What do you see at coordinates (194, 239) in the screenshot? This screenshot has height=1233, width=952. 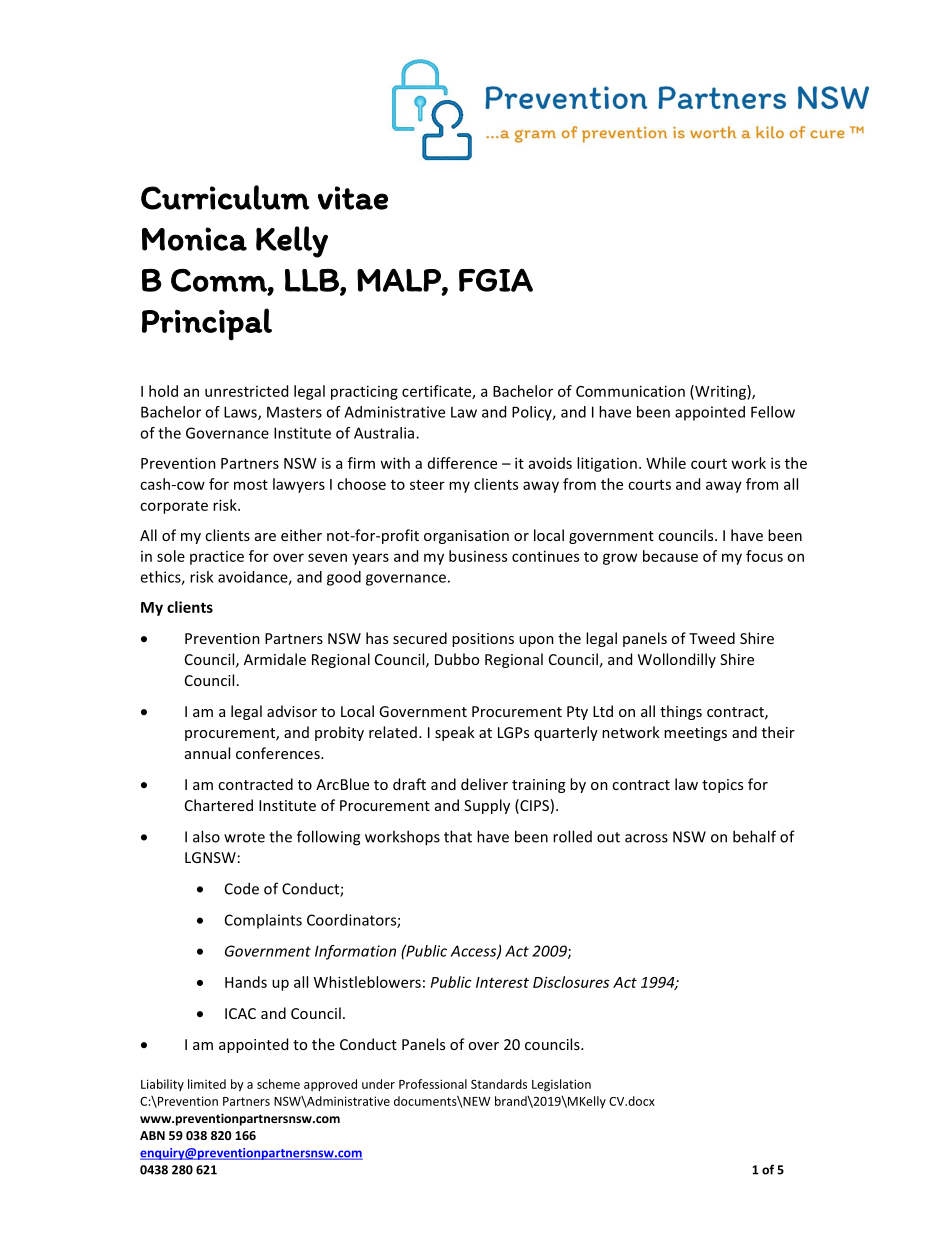 I see `Monica` at bounding box center [194, 239].
